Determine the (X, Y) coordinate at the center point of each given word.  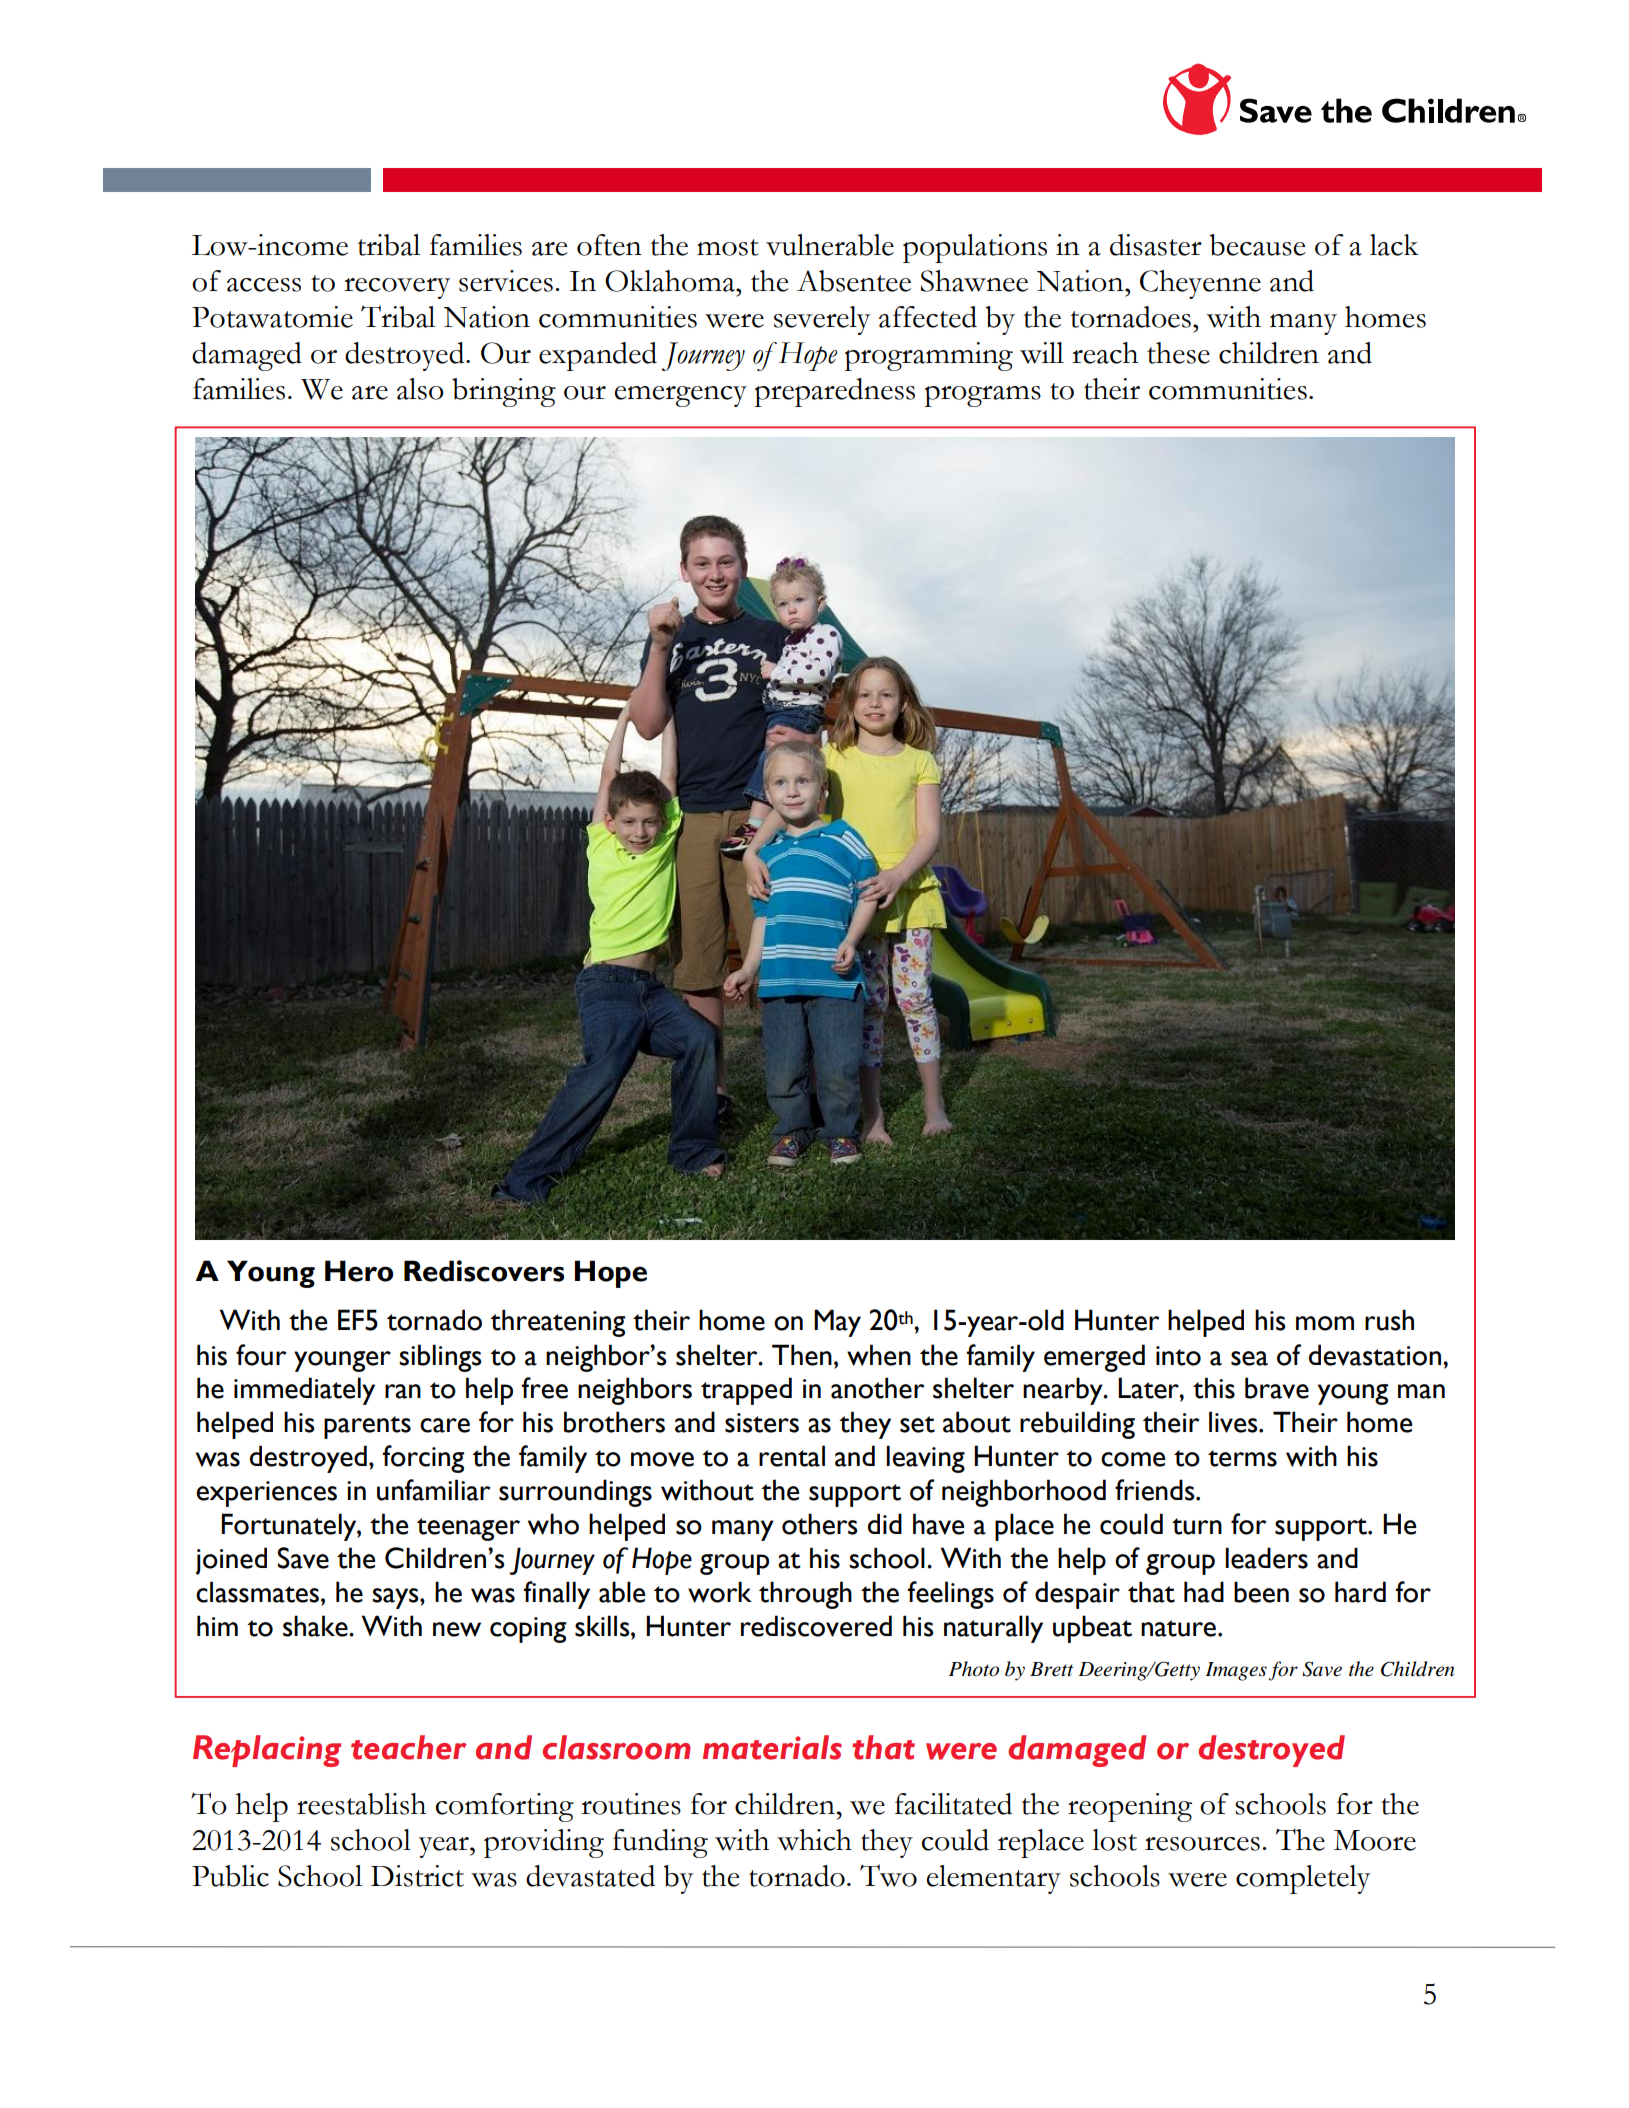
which (814, 1840)
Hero (359, 1271)
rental (792, 1456)
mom (1325, 1323)
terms (1242, 1458)
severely (822, 320)
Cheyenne (1200, 284)
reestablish (361, 1804)
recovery (397, 288)
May (837, 1323)
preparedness (835, 392)
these (1178, 353)
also (420, 389)
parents (367, 1427)
